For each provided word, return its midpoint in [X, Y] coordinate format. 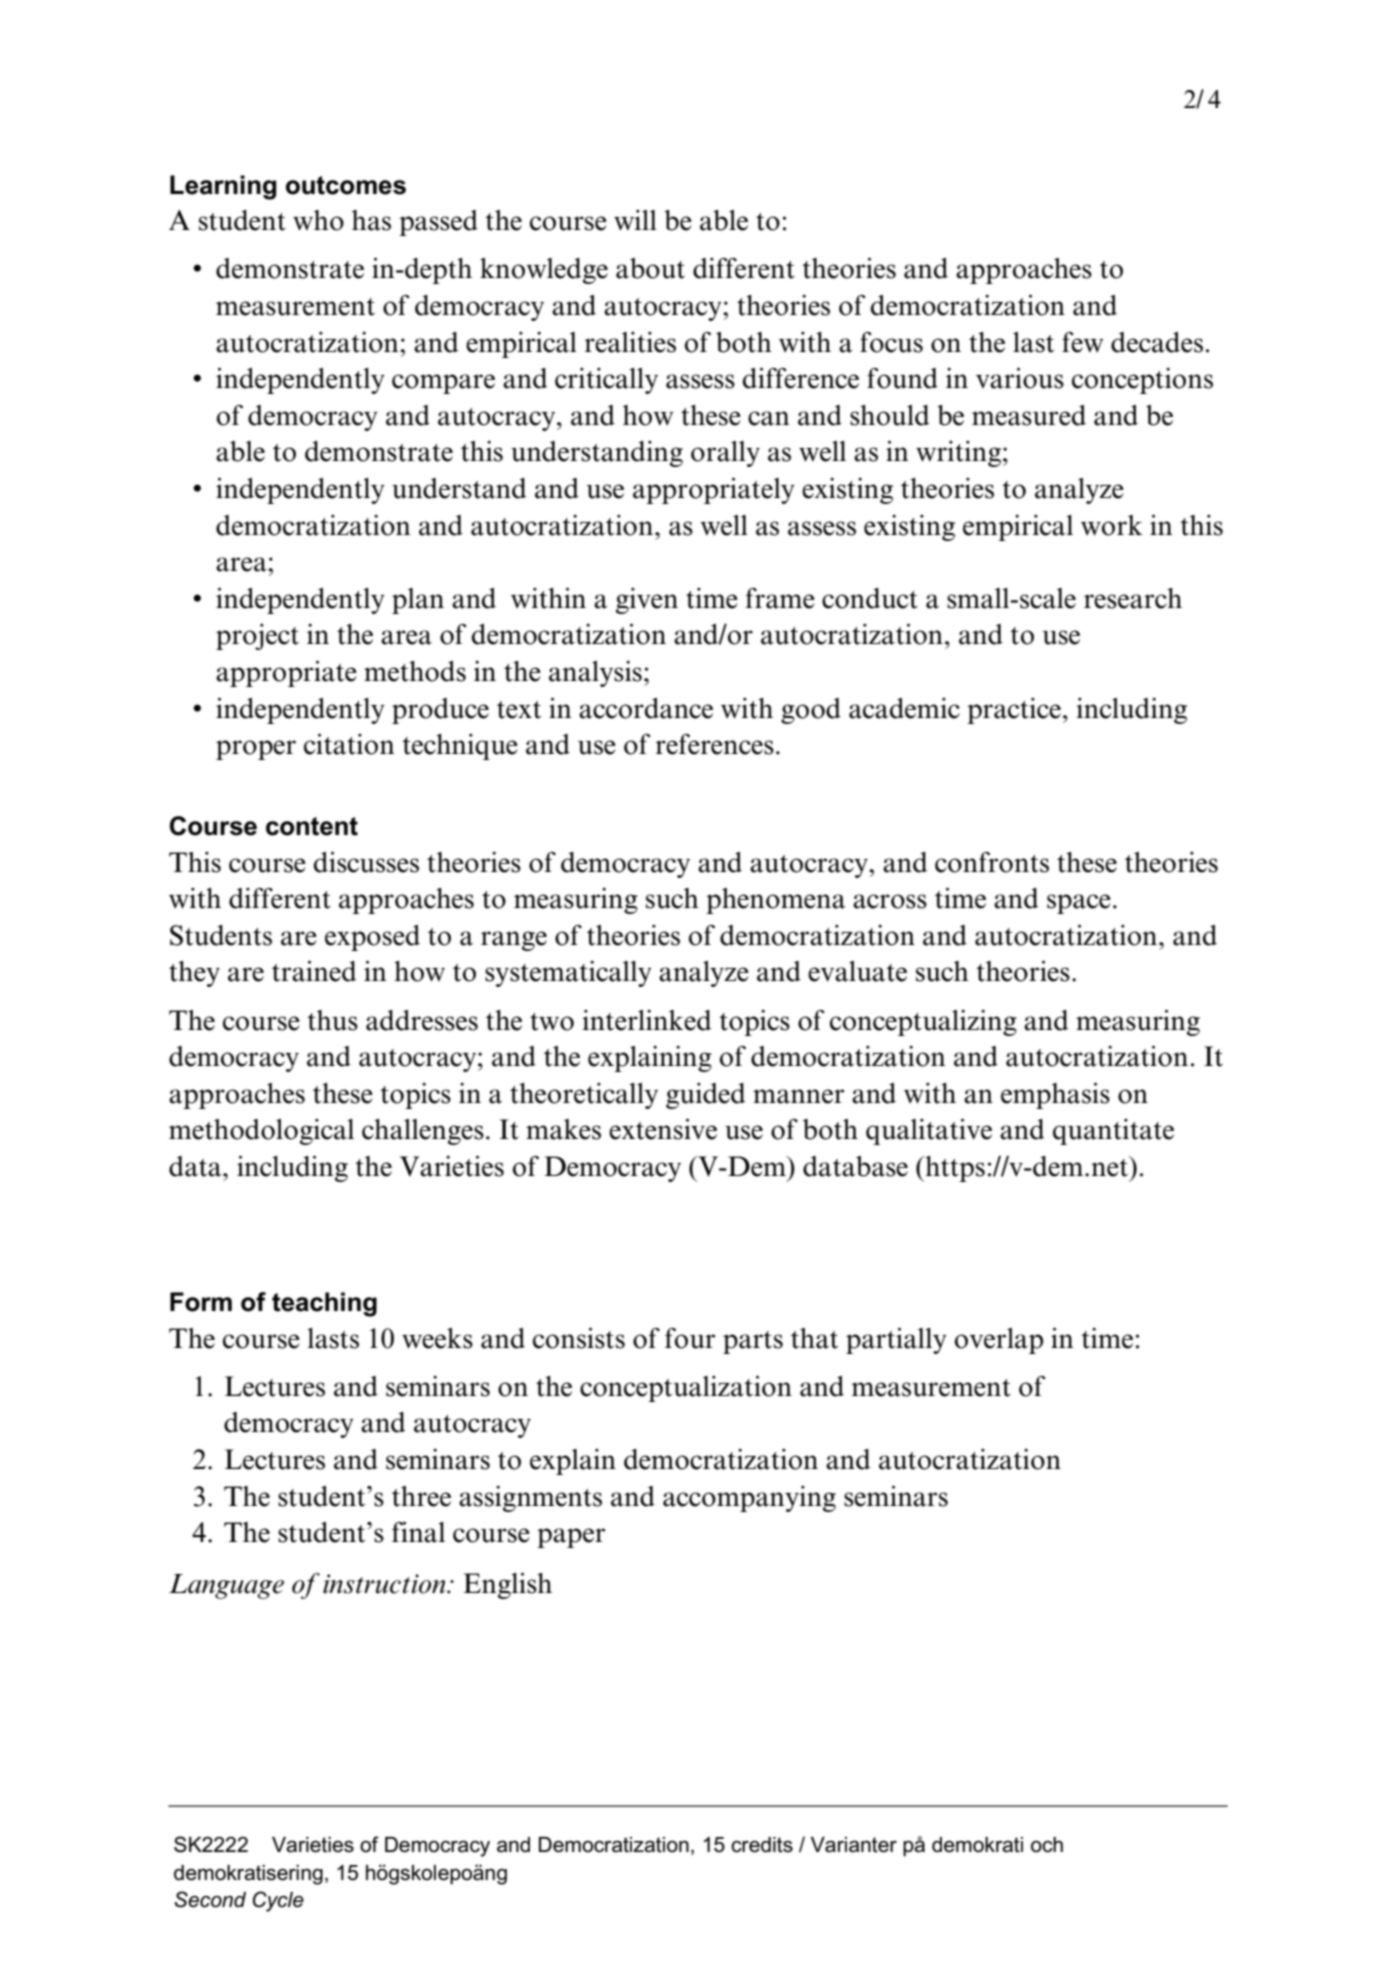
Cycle [278, 1901]
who [318, 220]
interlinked [647, 1020]
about [650, 268]
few [1082, 342]
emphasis [1055, 1095]
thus [332, 1020]
